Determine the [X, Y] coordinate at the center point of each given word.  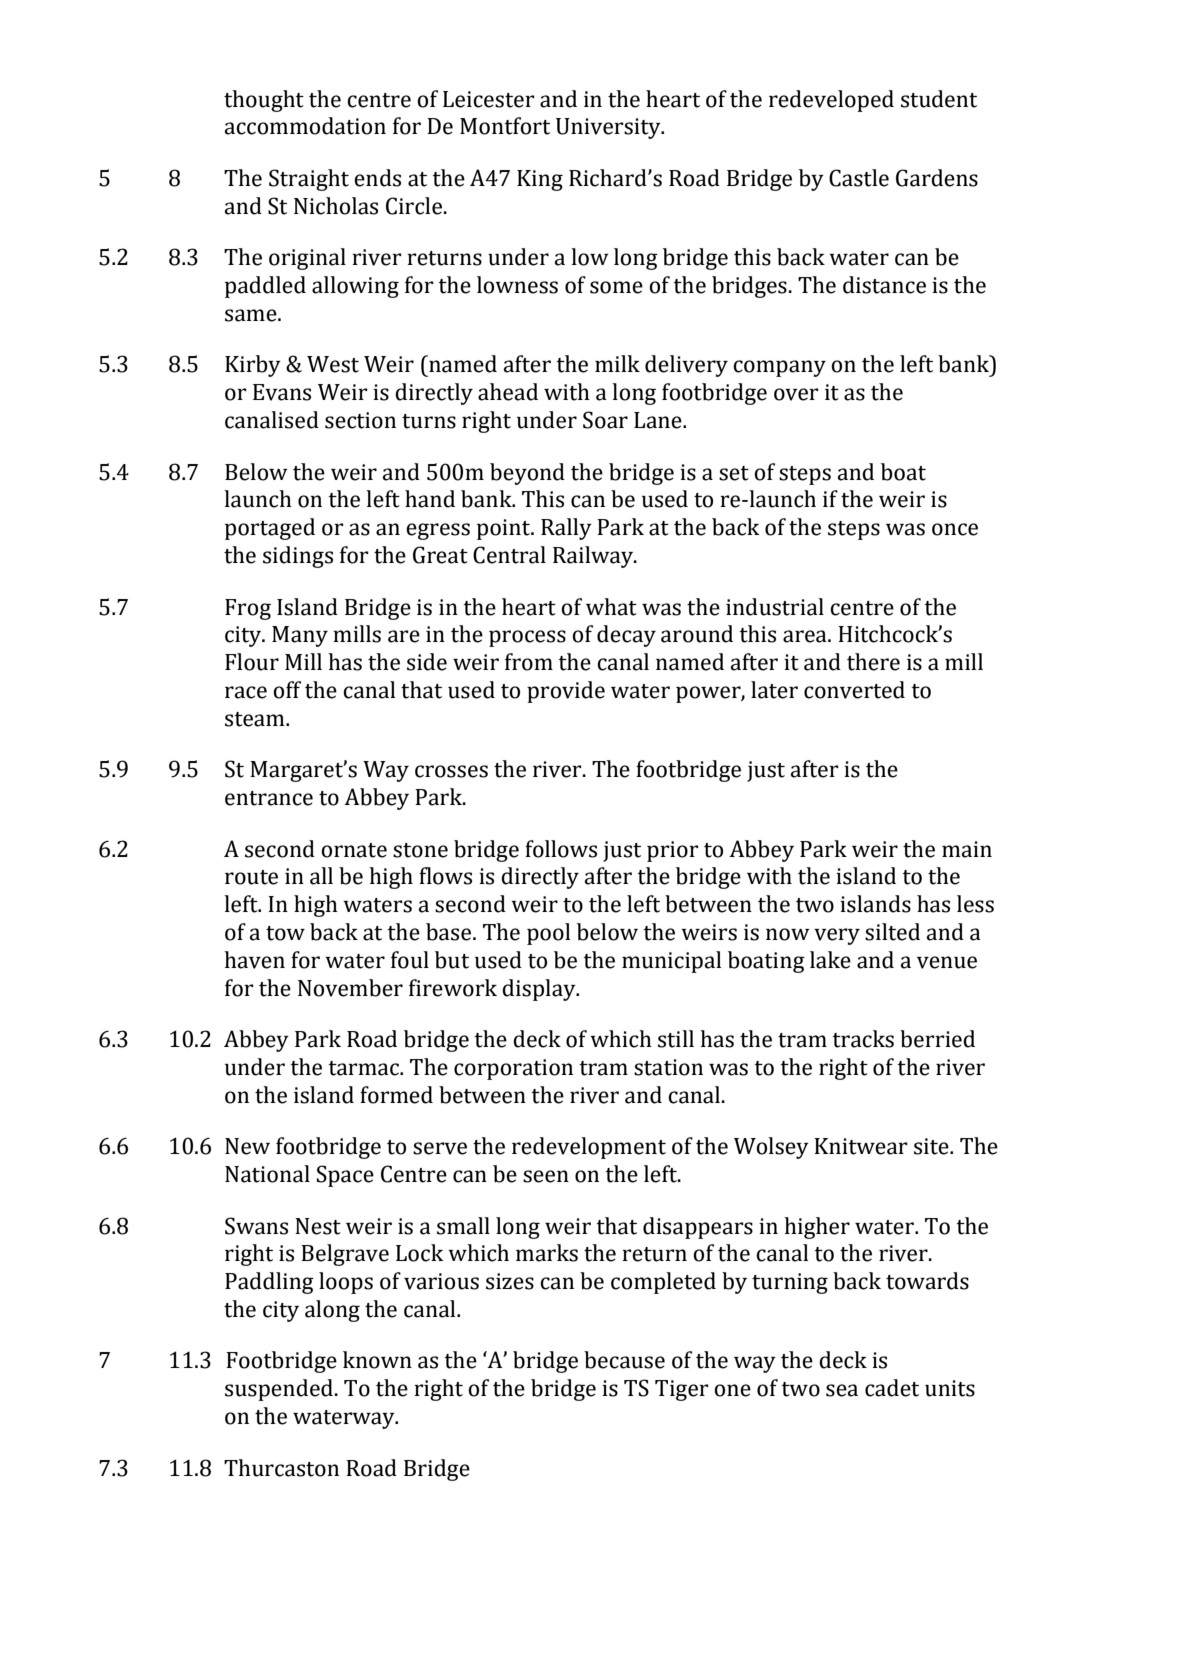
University [609, 128]
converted [854, 690]
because [624, 1360]
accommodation [305, 126]
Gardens [937, 178]
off [287, 690]
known [377, 1360]
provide [566, 692]
